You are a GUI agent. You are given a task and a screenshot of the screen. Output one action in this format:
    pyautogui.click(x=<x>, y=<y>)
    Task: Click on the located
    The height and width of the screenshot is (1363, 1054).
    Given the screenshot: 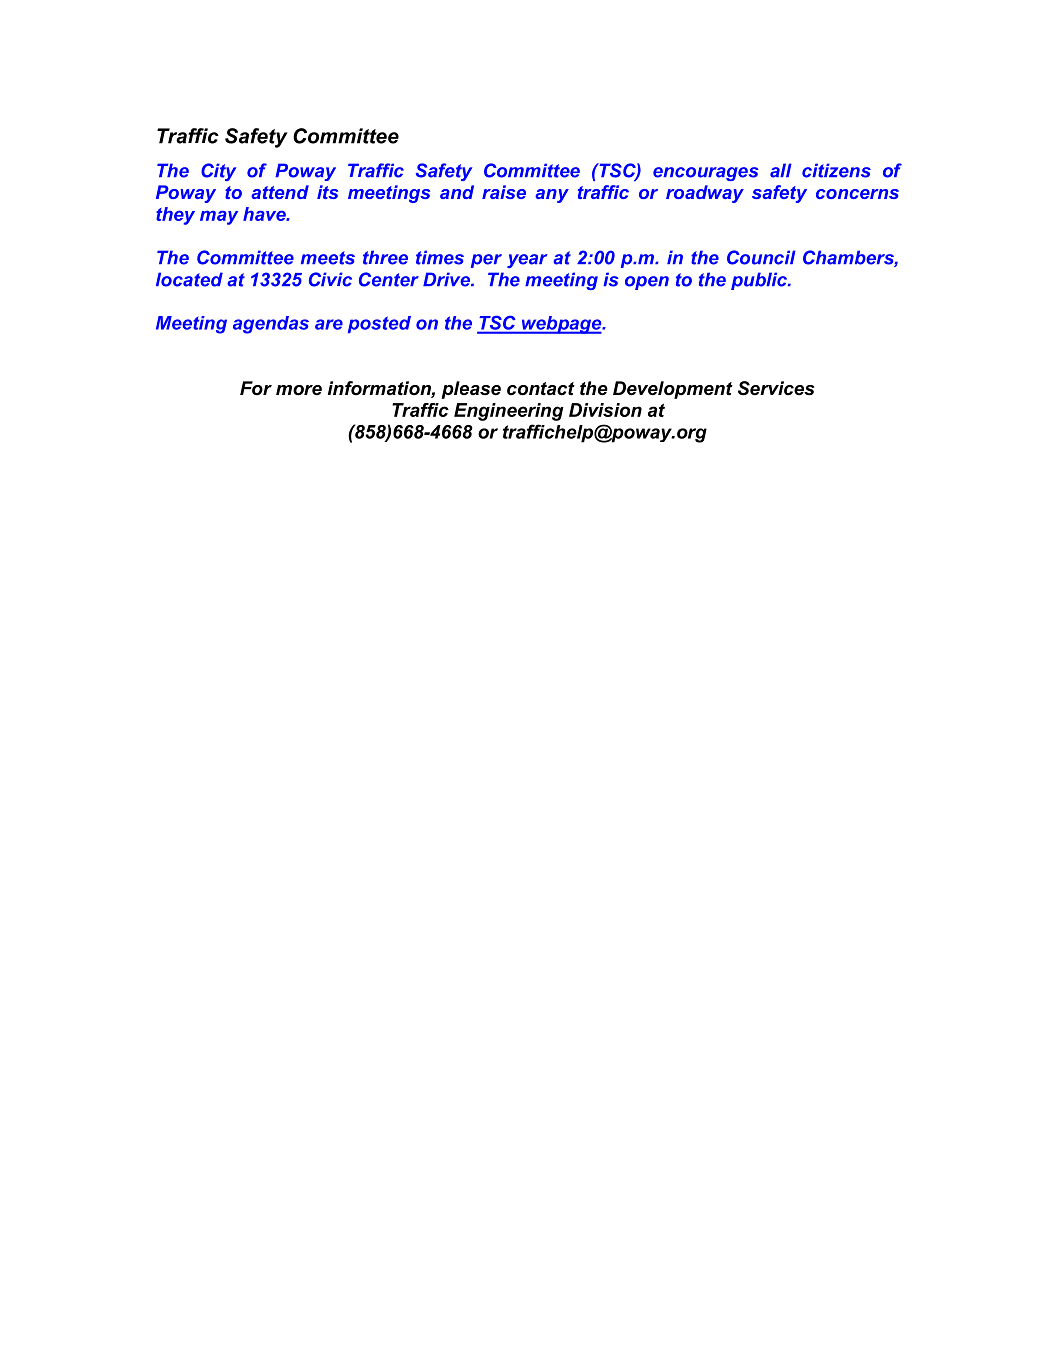 What is the action you would take?
    pyautogui.click(x=189, y=279)
